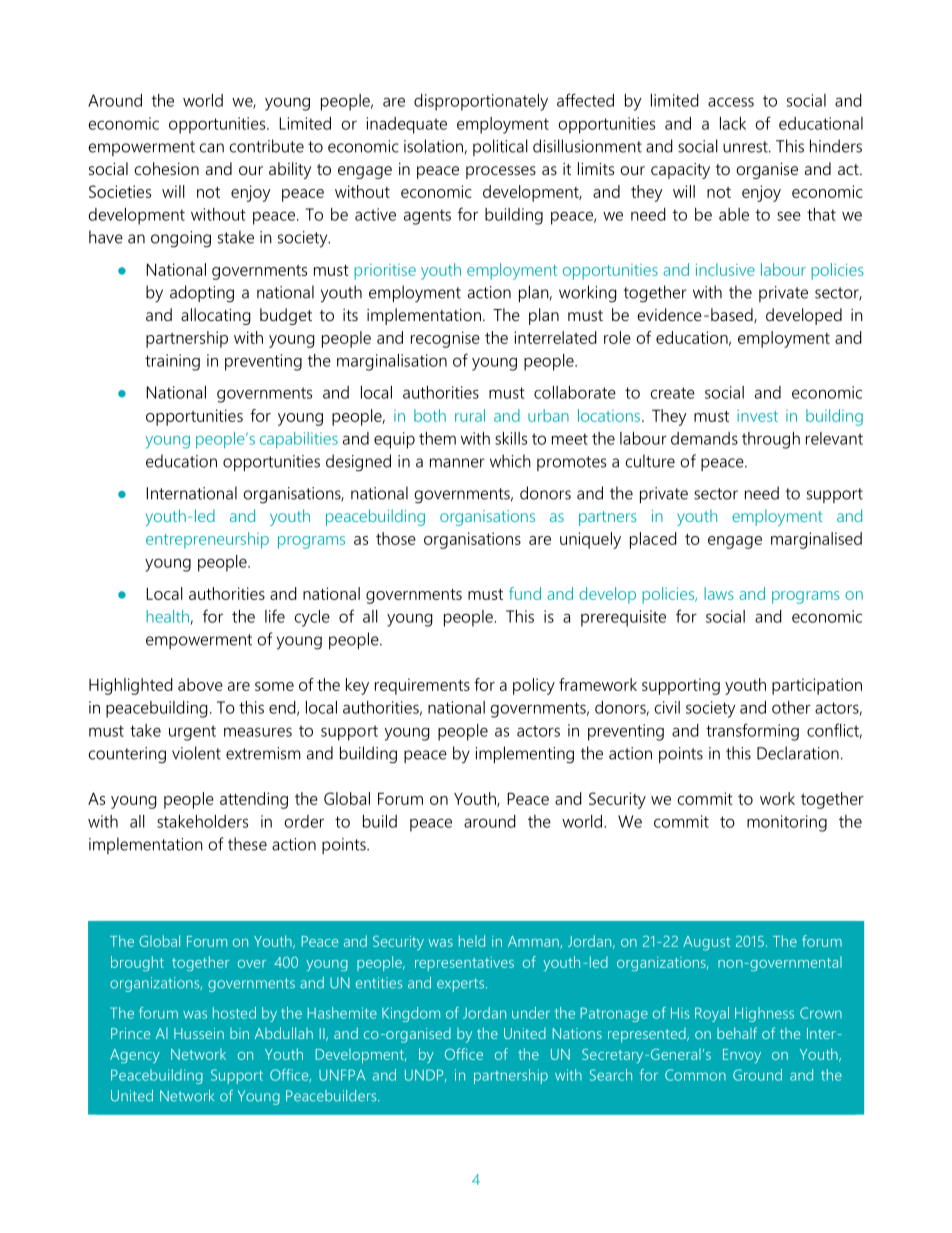 The image size is (952, 1233). I want to click on invest, so click(757, 416).
